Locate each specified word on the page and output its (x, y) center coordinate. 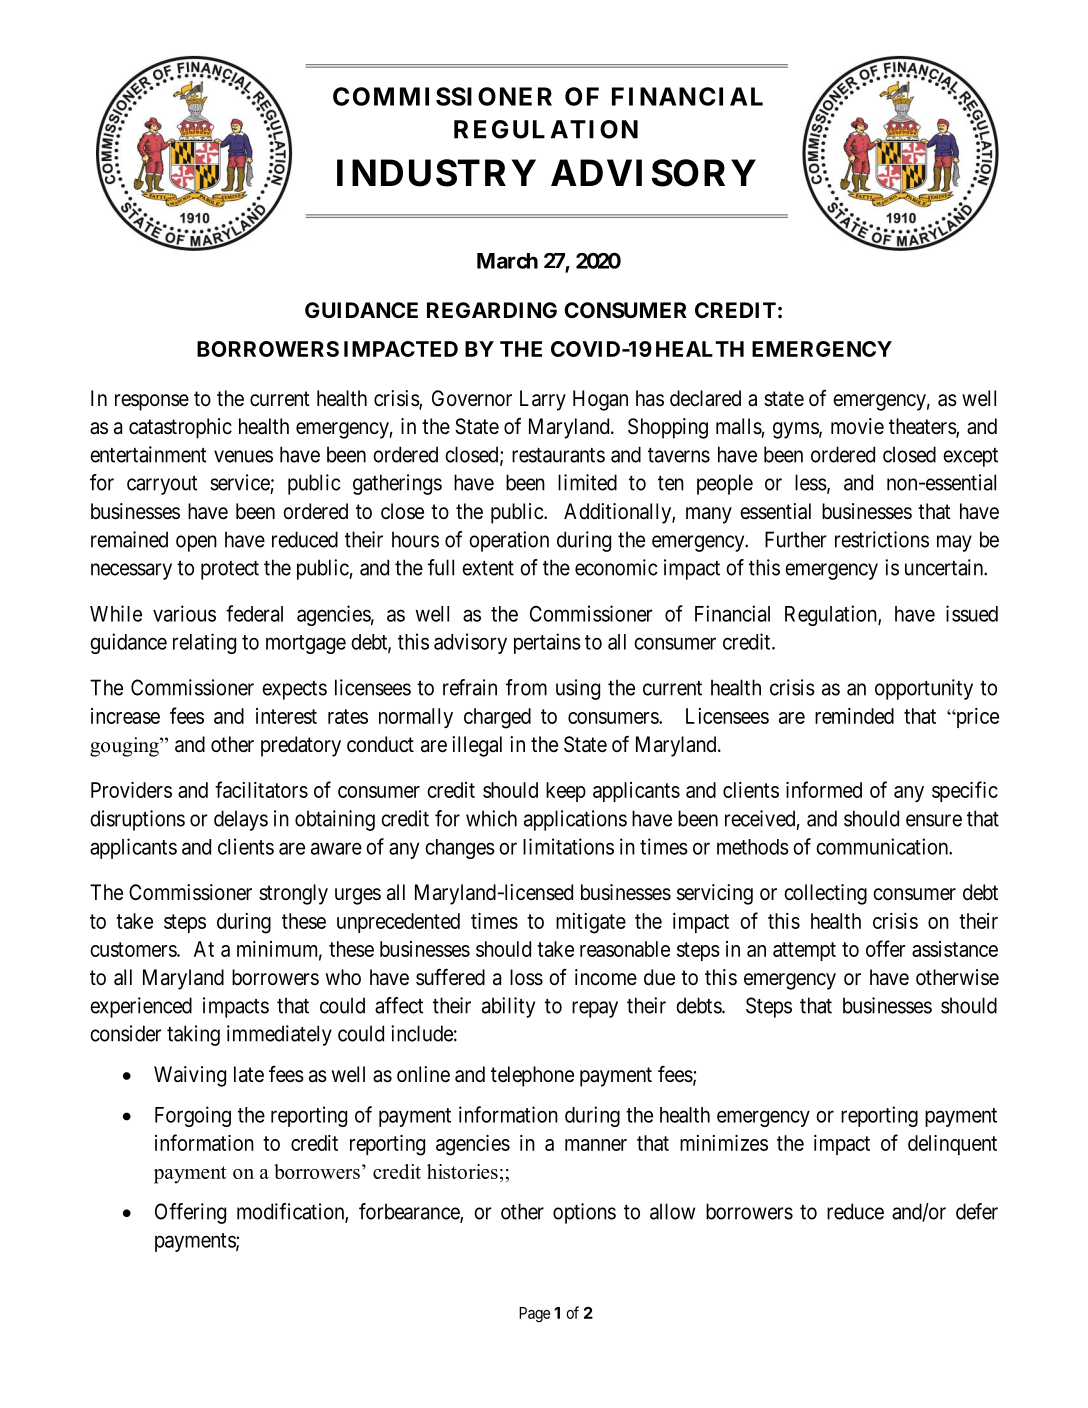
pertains (547, 643)
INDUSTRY (436, 173)
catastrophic (180, 428)
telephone (532, 1076)
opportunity (924, 689)
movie (857, 426)
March (507, 261)
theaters (923, 427)
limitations (568, 846)
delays (241, 820)
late (249, 1074)
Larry (543, 400)
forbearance (410, 1212)
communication (883, 846)
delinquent (952, 1145)
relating (204, 643)
